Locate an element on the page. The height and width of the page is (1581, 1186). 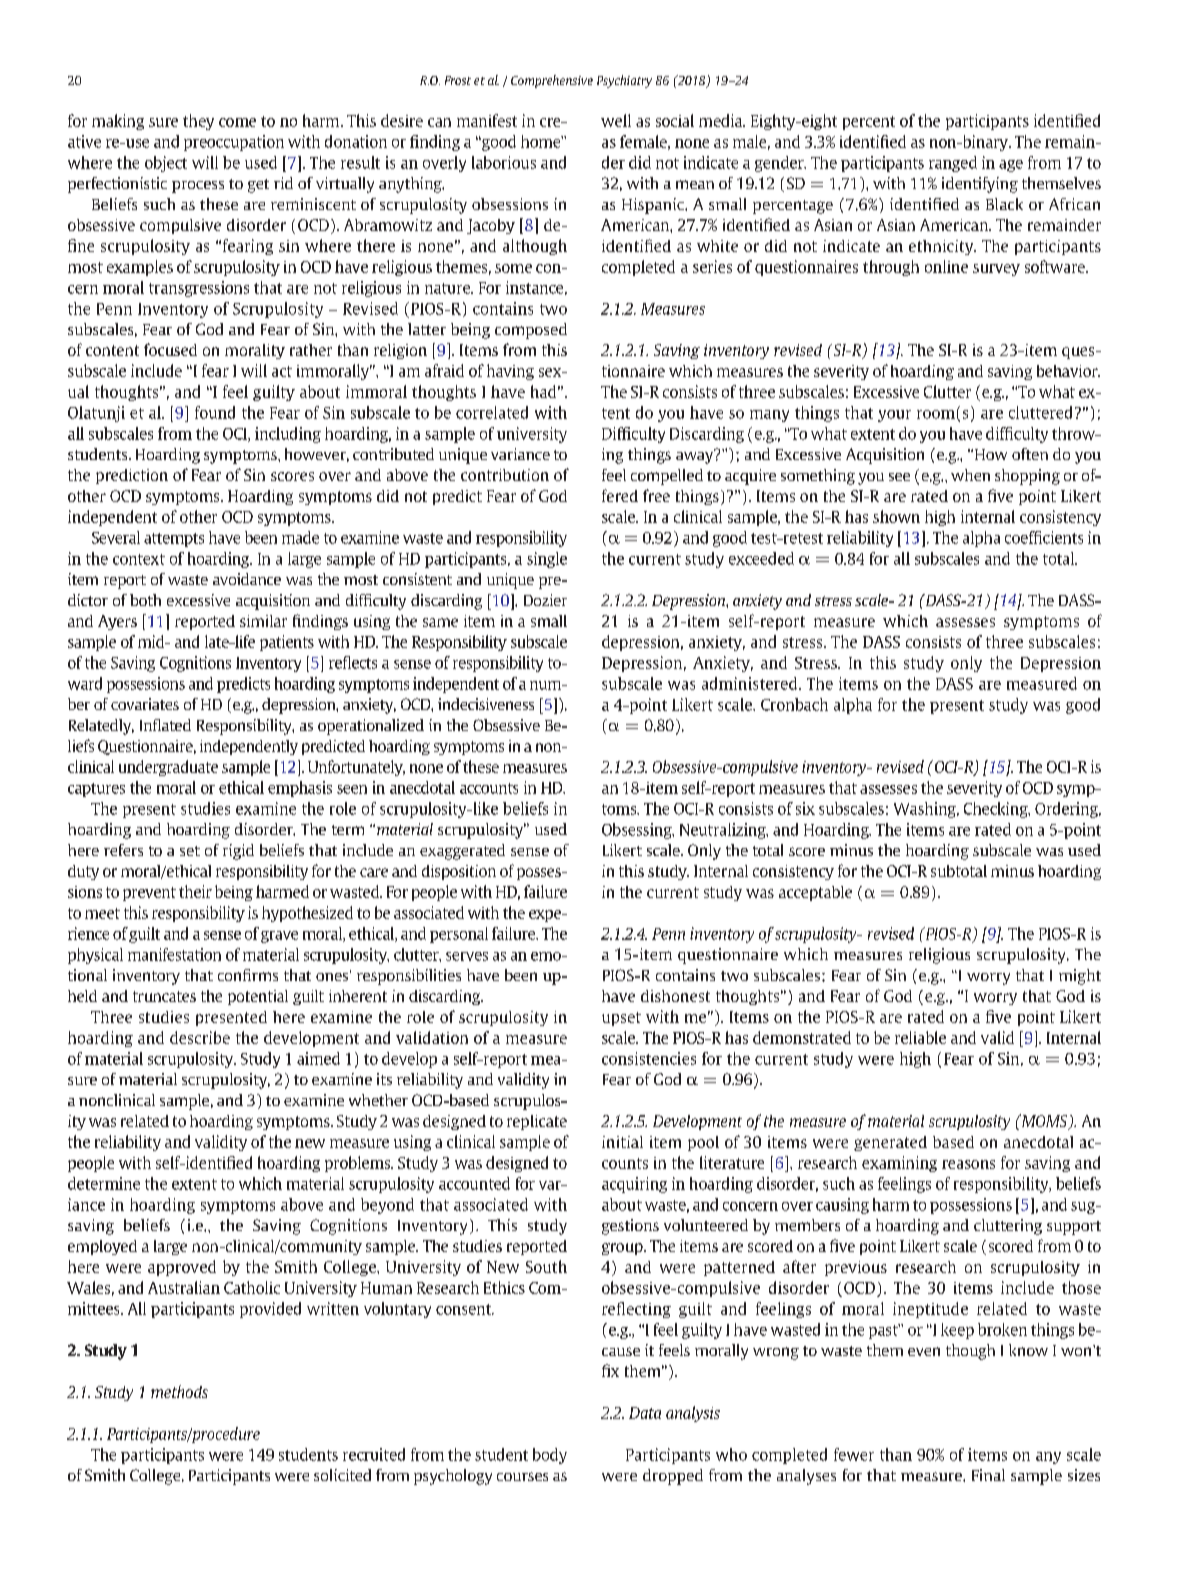
methods is located at coordinates (179, 1391).
